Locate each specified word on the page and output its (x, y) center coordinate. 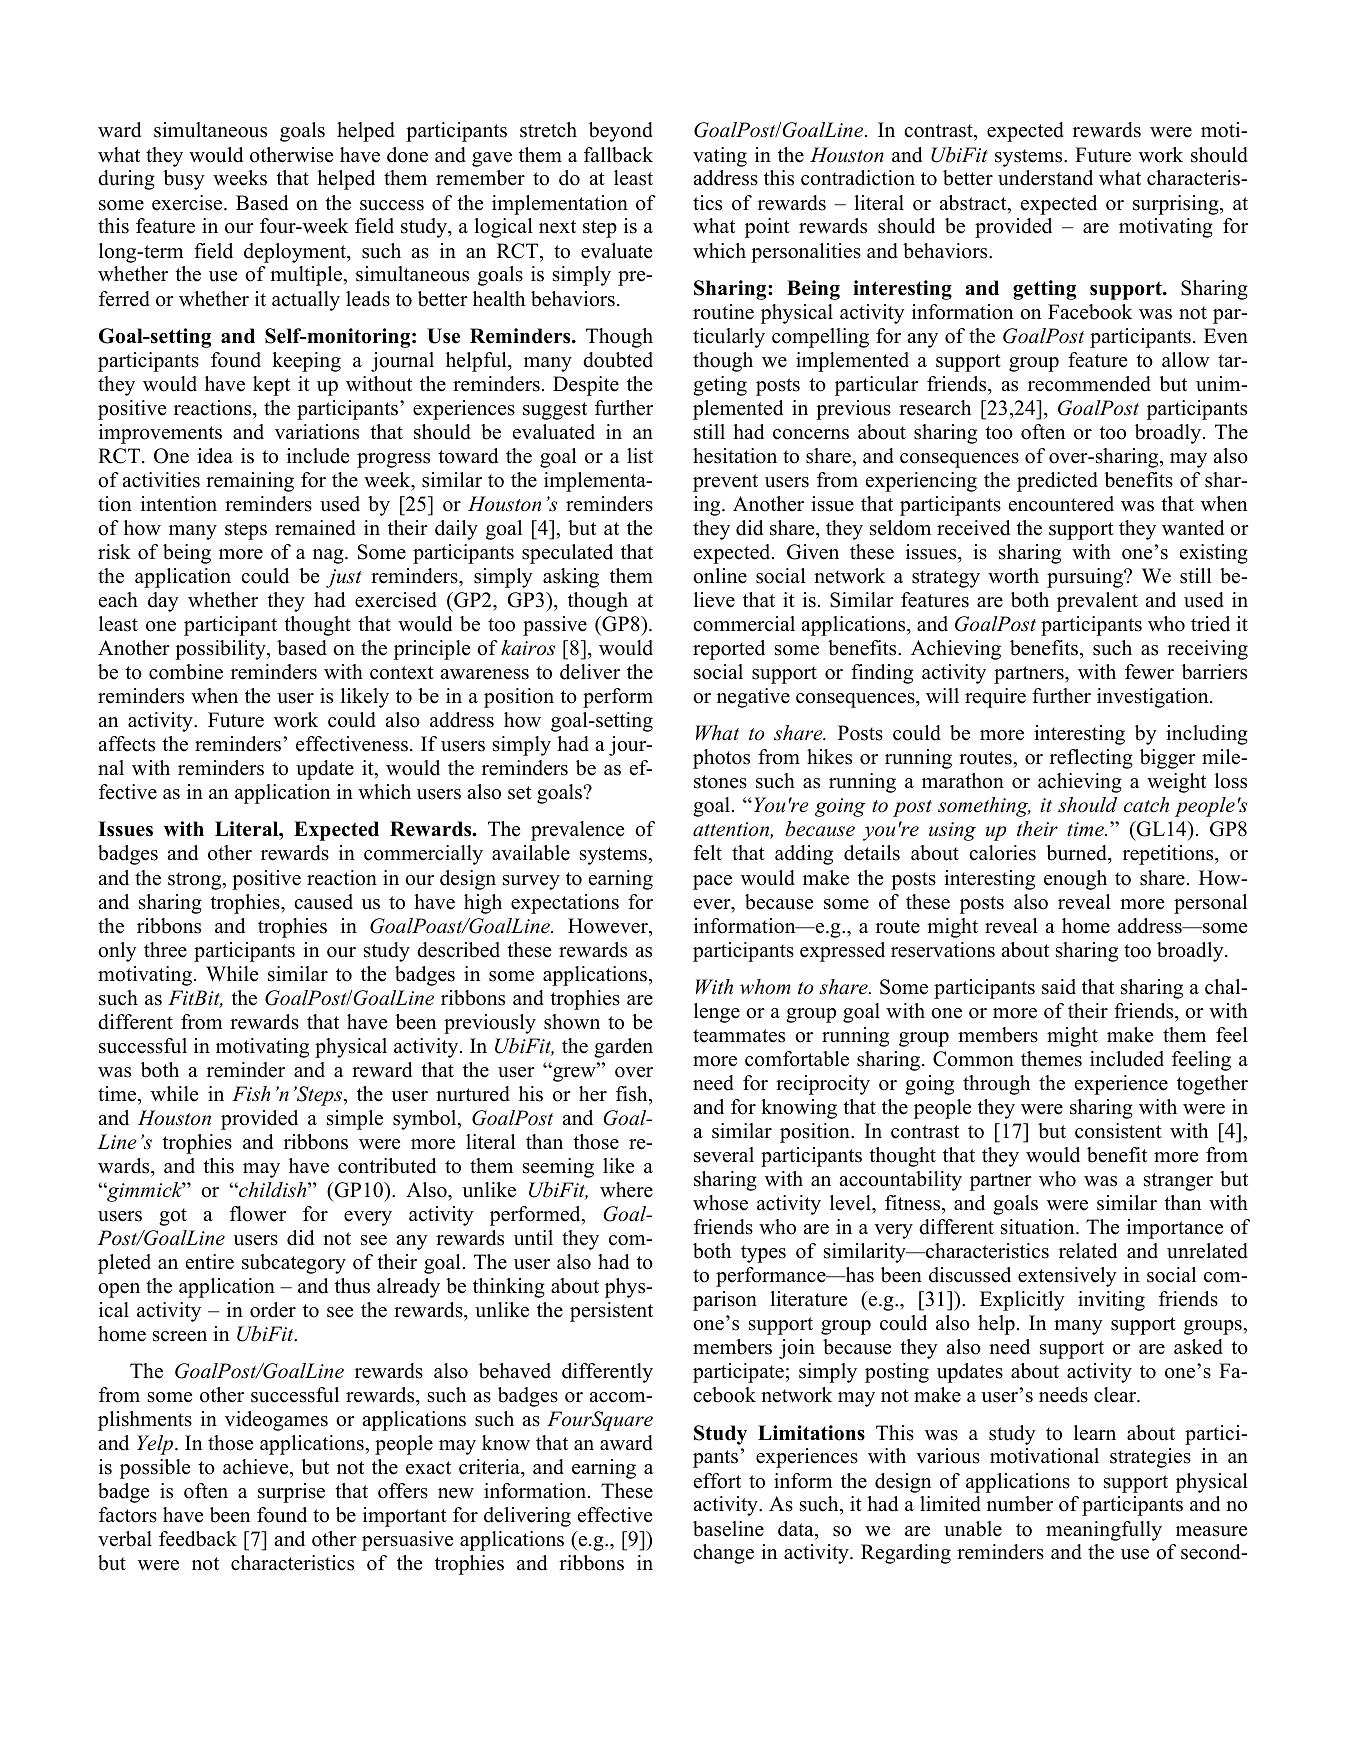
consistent (1118, 1131)
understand (1045, 178)
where (626, 1190)
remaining (250, 482)
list (640, 456)
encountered (1061, 504)
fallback (618, 155)
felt (708, 853)
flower (258, 1214)
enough (1075, 880)
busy (184, 180)
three (165, 950)
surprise (291, 1493)
